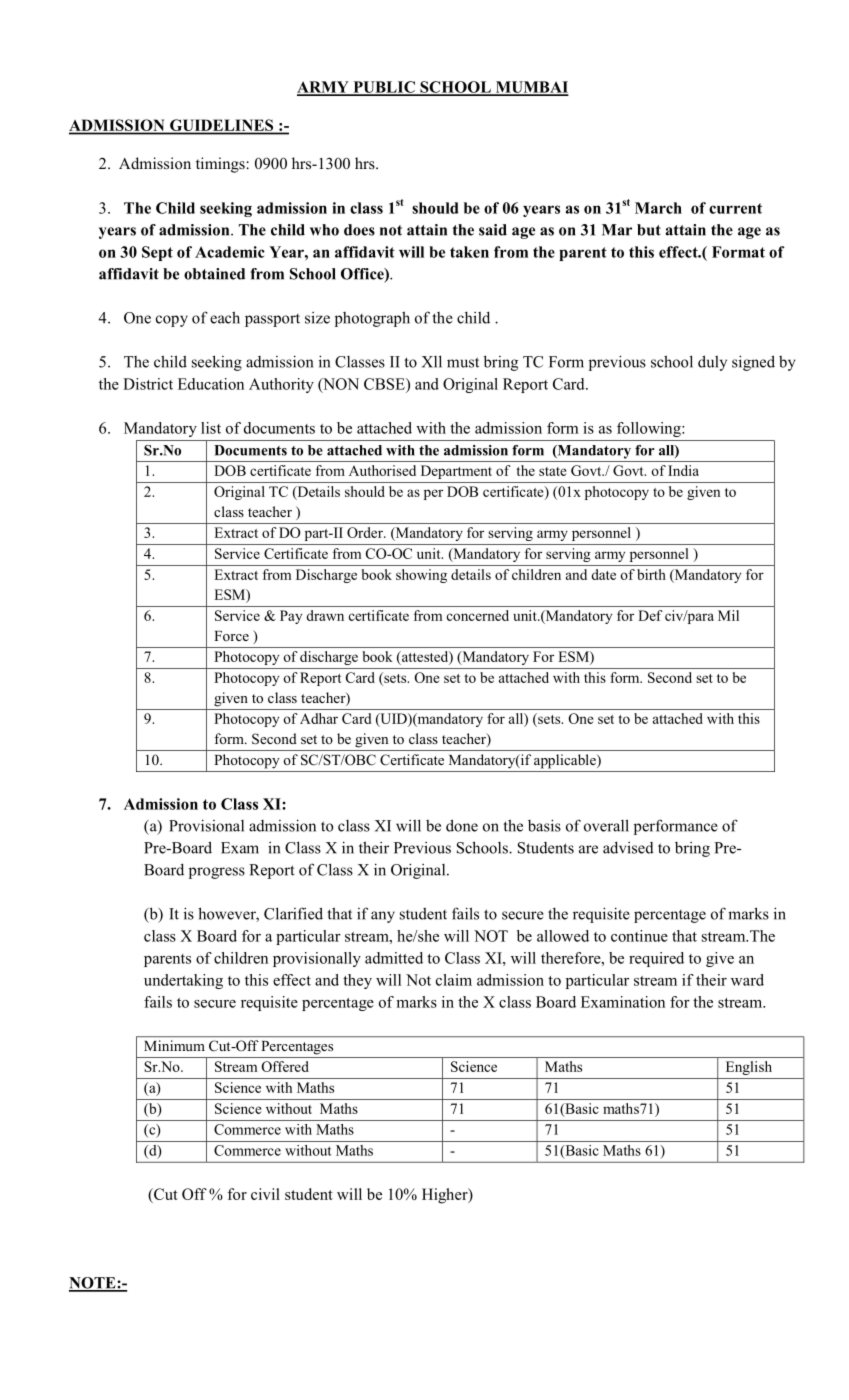  What do you see at coordinates (285, 1066) in the screenshot?
I see `Offered` at bounding box center [285, 1066].
